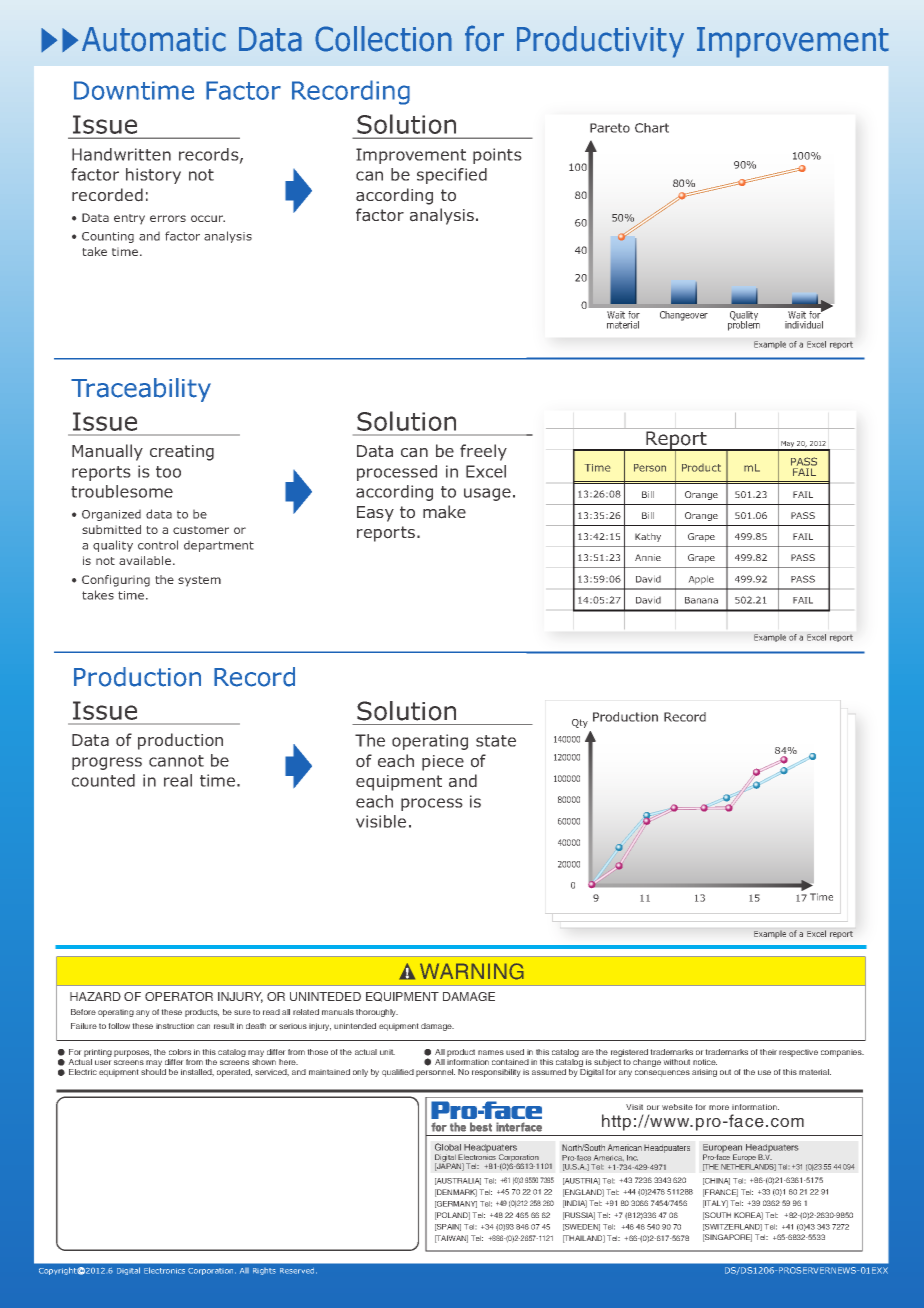  Describe the element at coordinates (768, 1052) in the image. I see `their` at that location.
